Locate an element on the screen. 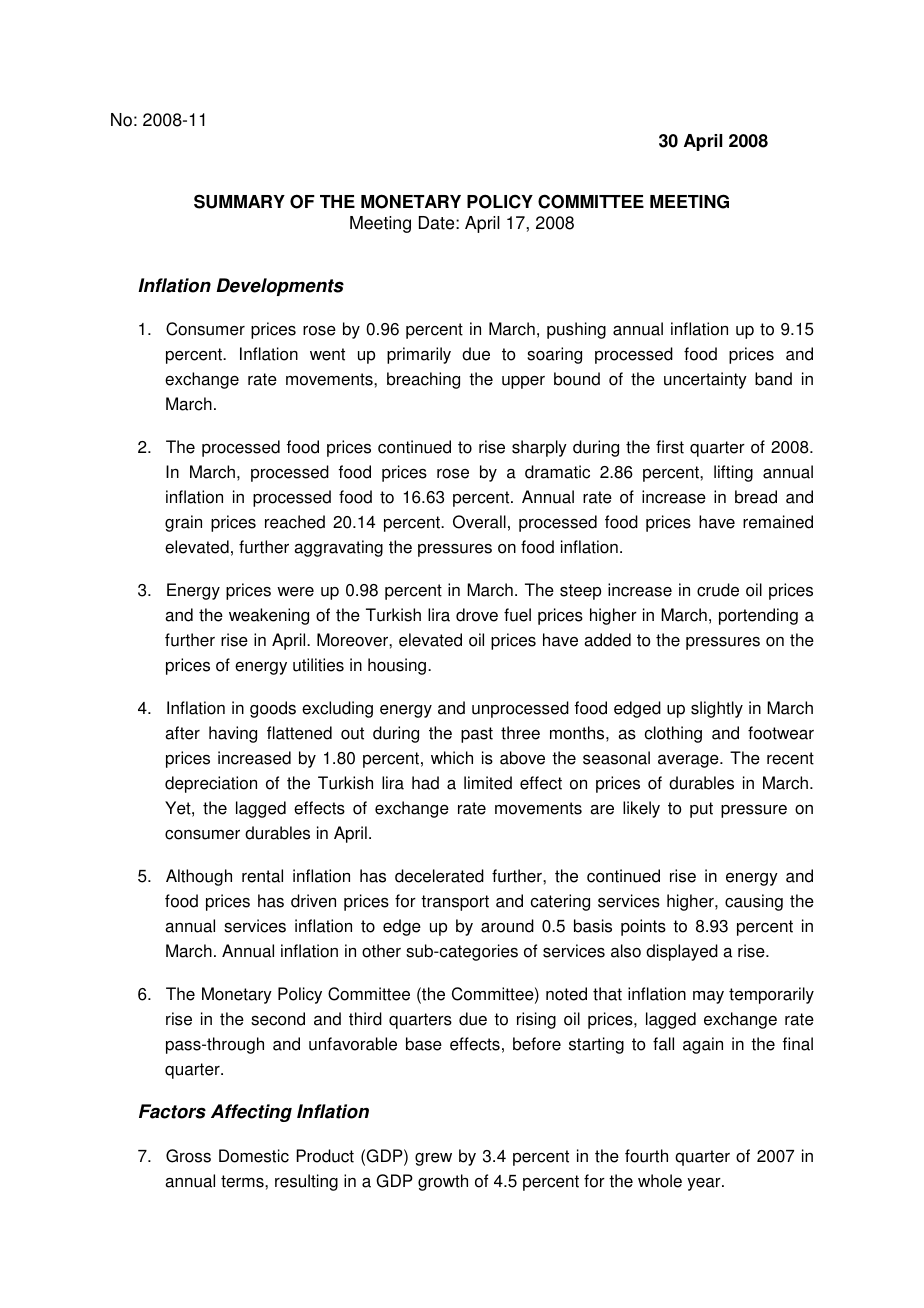 This screenshot has height=1308, width=924. grew is located at coordinates (433, 1159).
